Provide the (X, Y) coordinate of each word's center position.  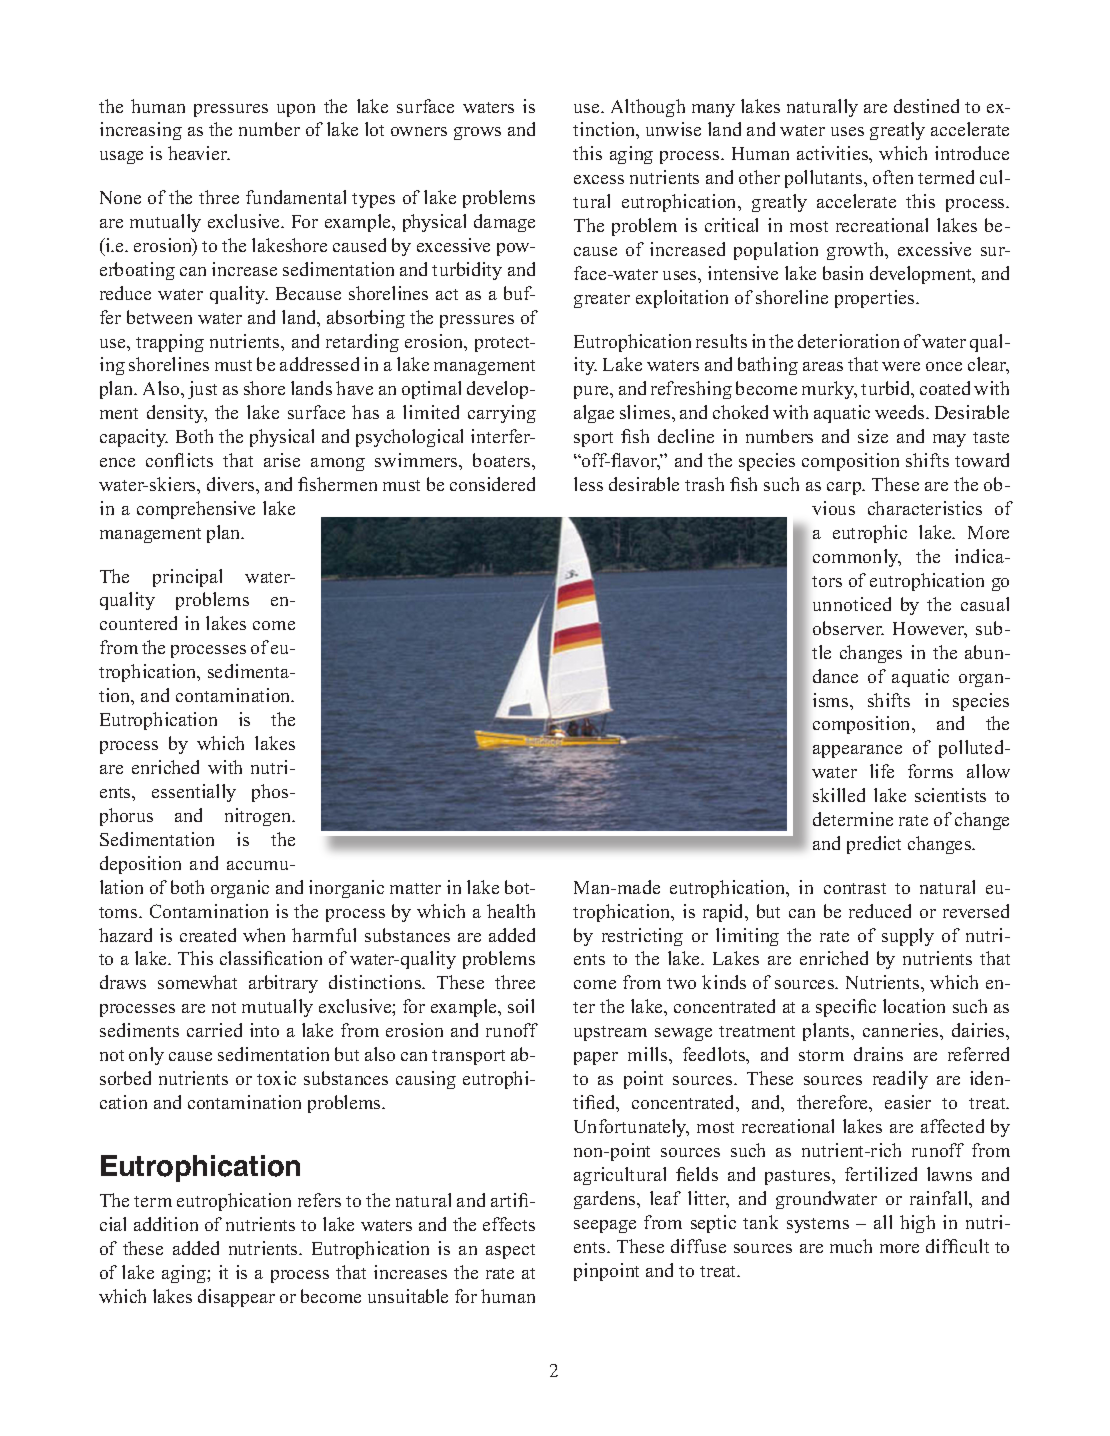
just (202, 390)
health (511, 911)
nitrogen (259, 817)
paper (596, 1058)
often (893, 177)
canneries (902, 1030)
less (588, 484)
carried (214, 1030)
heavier (198, 153)
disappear (236, 1298)
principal (187, 578)
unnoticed (852, 604)
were (901, 366)
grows (477, 133)
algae (594, 414)
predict (874, 845)
